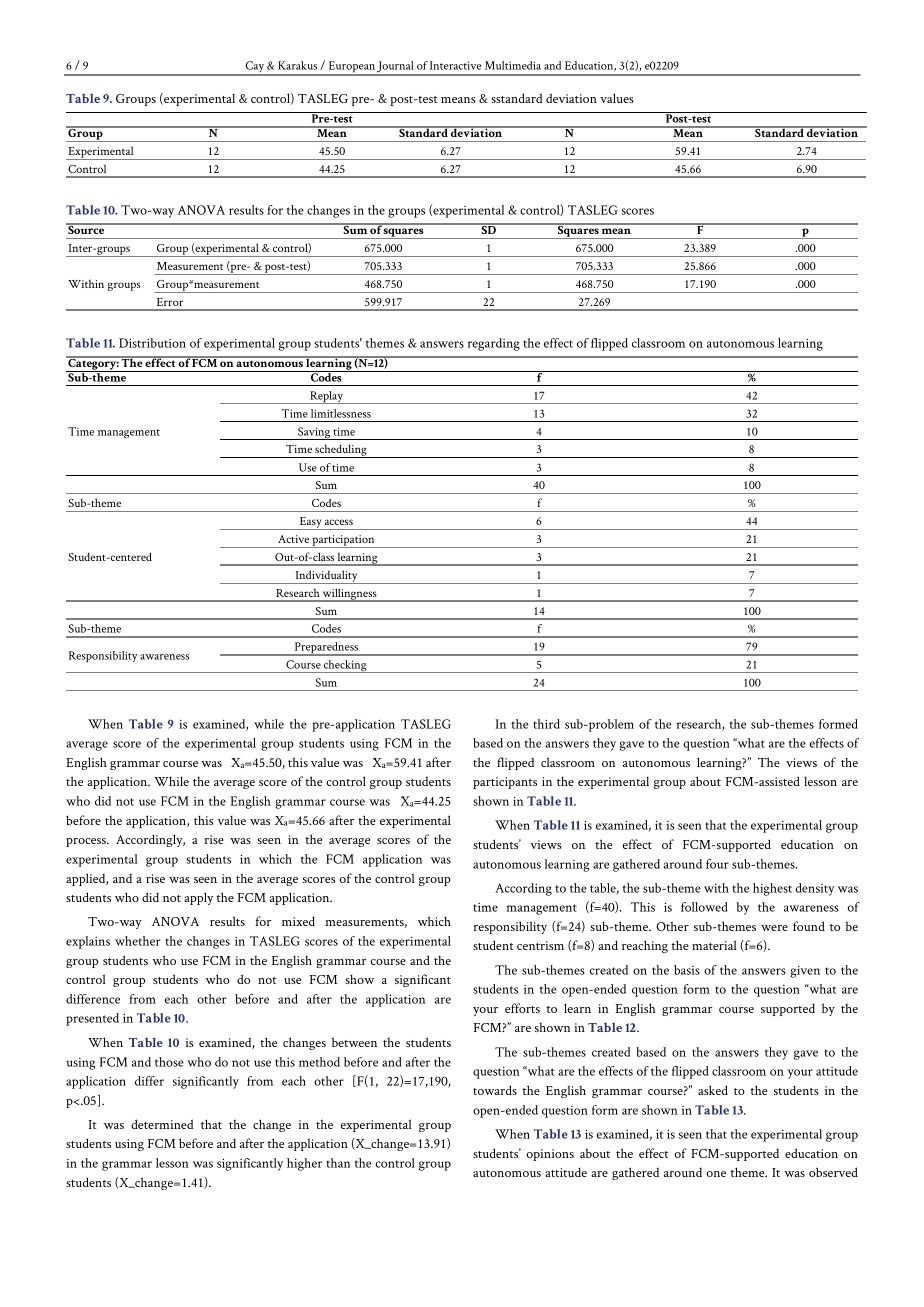  What do you see at coordinates (162, 1124) in the page?
I see `determined` at bounding box center [162, 1124].
